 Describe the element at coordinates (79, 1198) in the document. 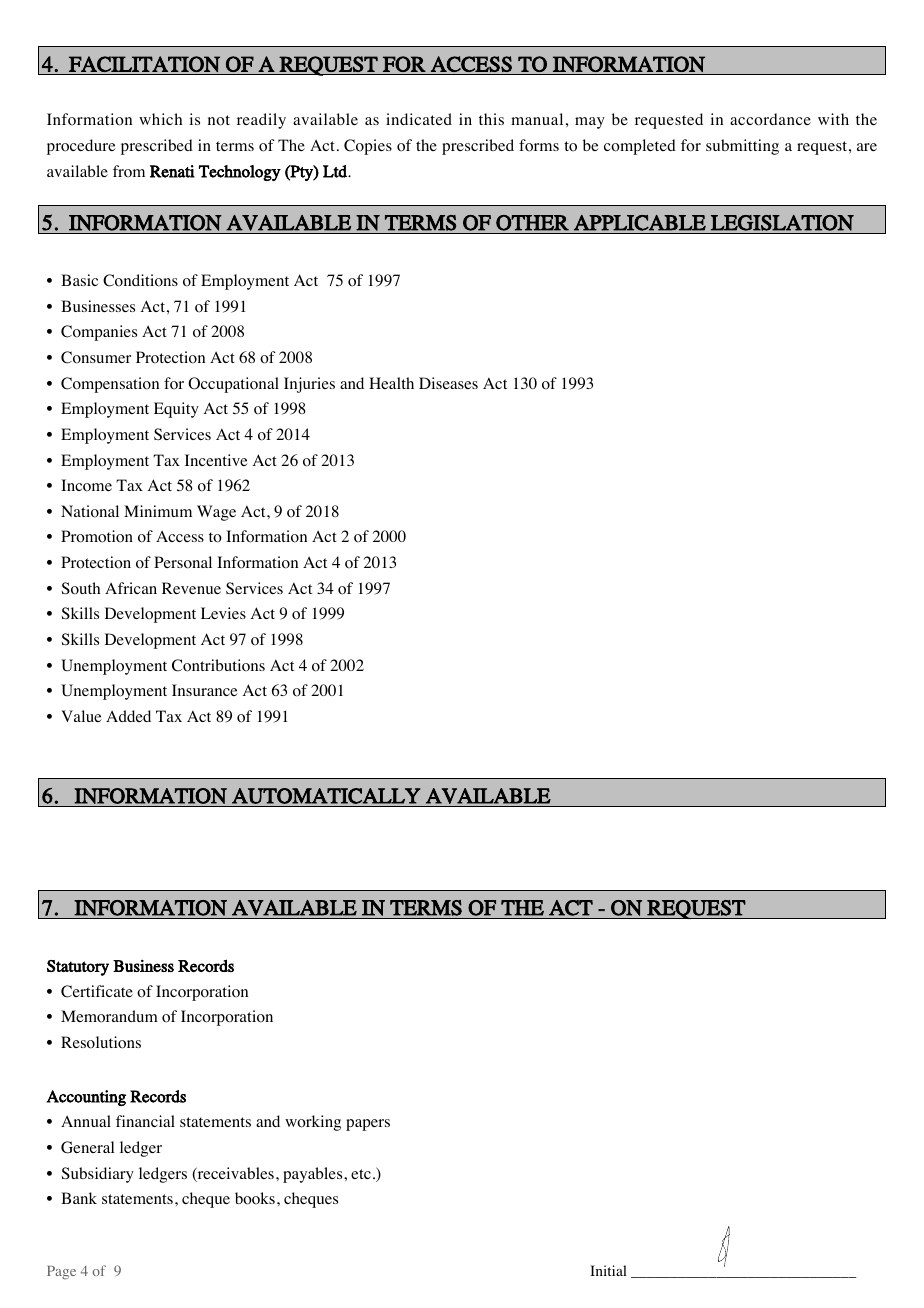

I see `Bank` at that location.
